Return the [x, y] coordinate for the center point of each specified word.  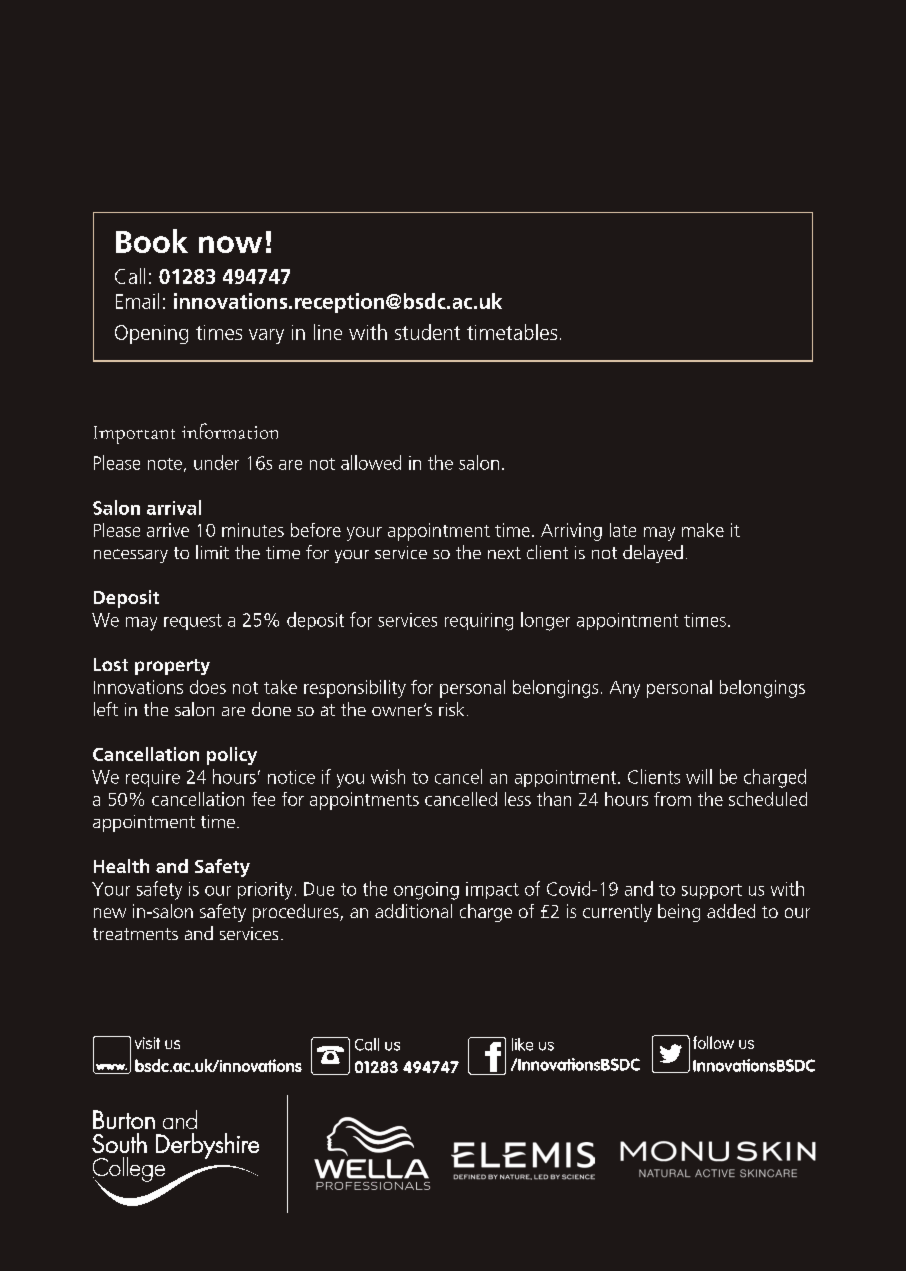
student [427, 332]
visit [147, 1043]
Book [152, 241]
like [522, 1044]
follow [713, 1042]
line [328, 332]
